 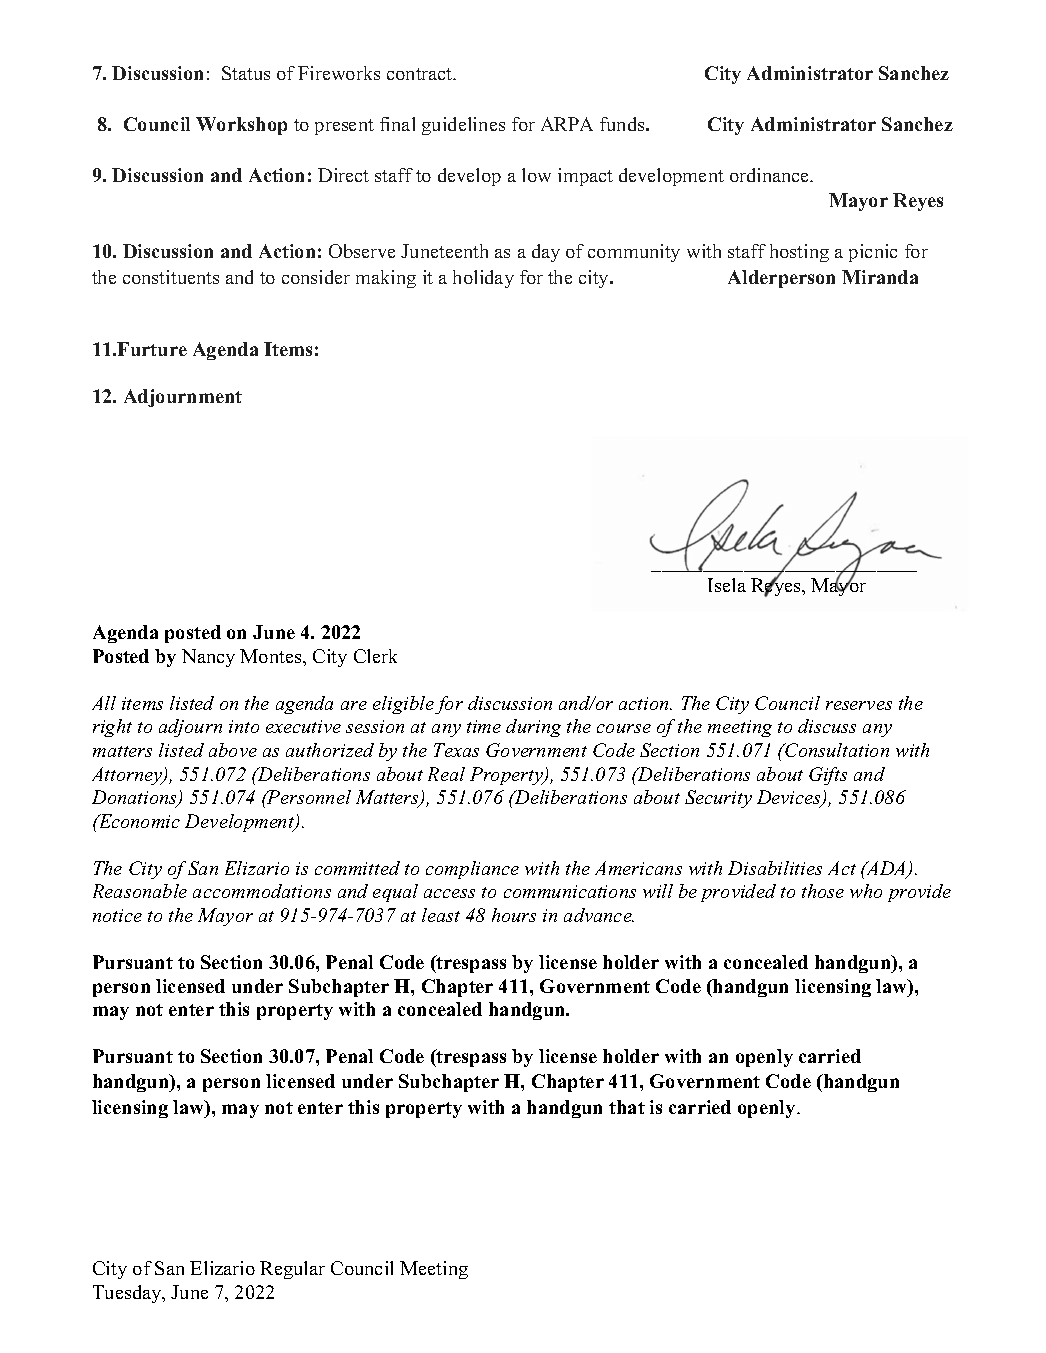 What do you see at coordinates (859, 705) in the page?
I see `reserves` at bounding box center [859, 705].
